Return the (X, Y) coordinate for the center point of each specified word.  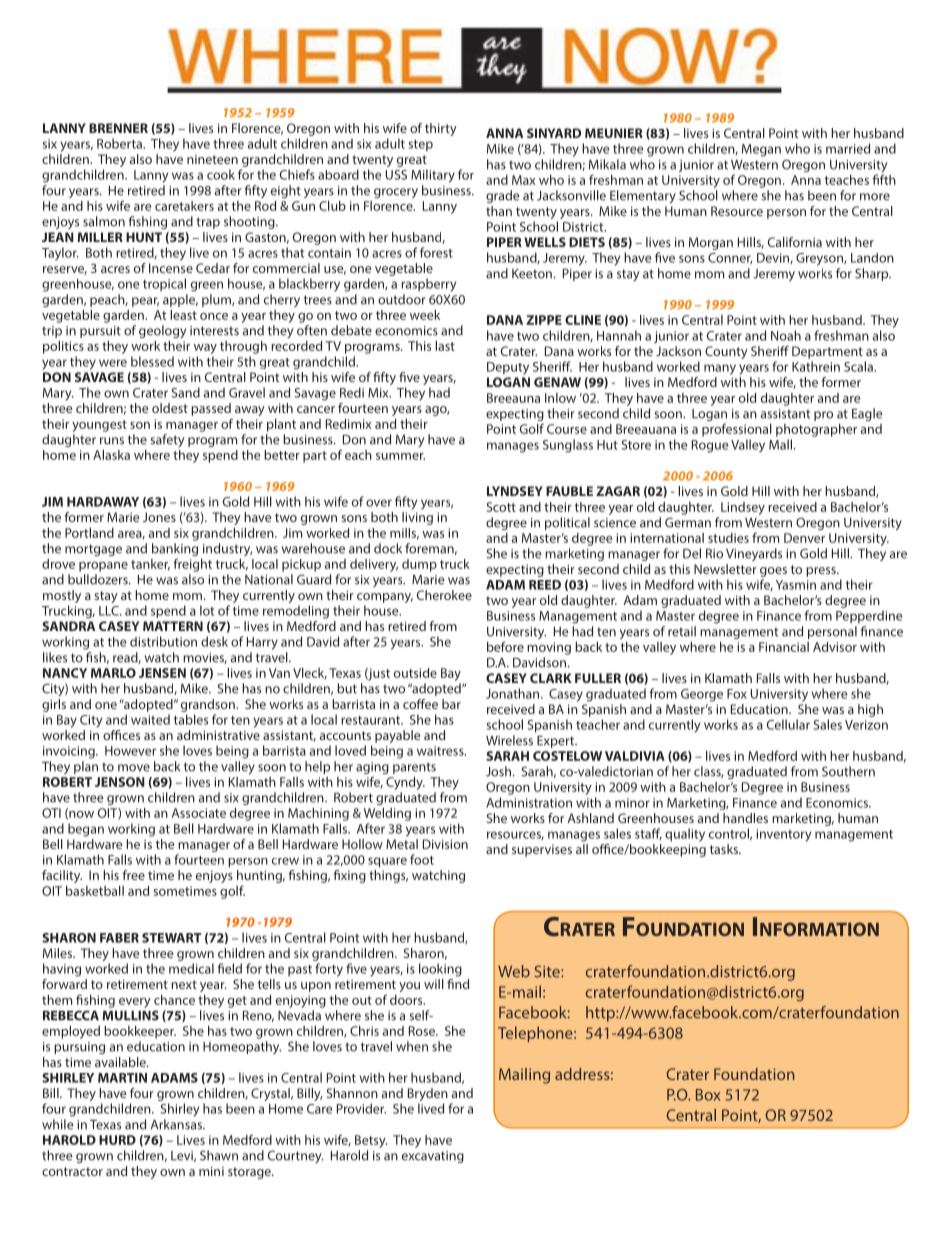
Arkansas (177, 1124)
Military (433, 176)
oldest (170, 408)
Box (708, 1095)
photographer (816, 430)
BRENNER (118, 128)
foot (422, 859)
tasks (725, 849)
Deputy (508, 368)
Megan (761, 150)
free (133, 875)
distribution (163, 641)
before (505, 646)
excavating (433, 1157)
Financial (784, 647)
